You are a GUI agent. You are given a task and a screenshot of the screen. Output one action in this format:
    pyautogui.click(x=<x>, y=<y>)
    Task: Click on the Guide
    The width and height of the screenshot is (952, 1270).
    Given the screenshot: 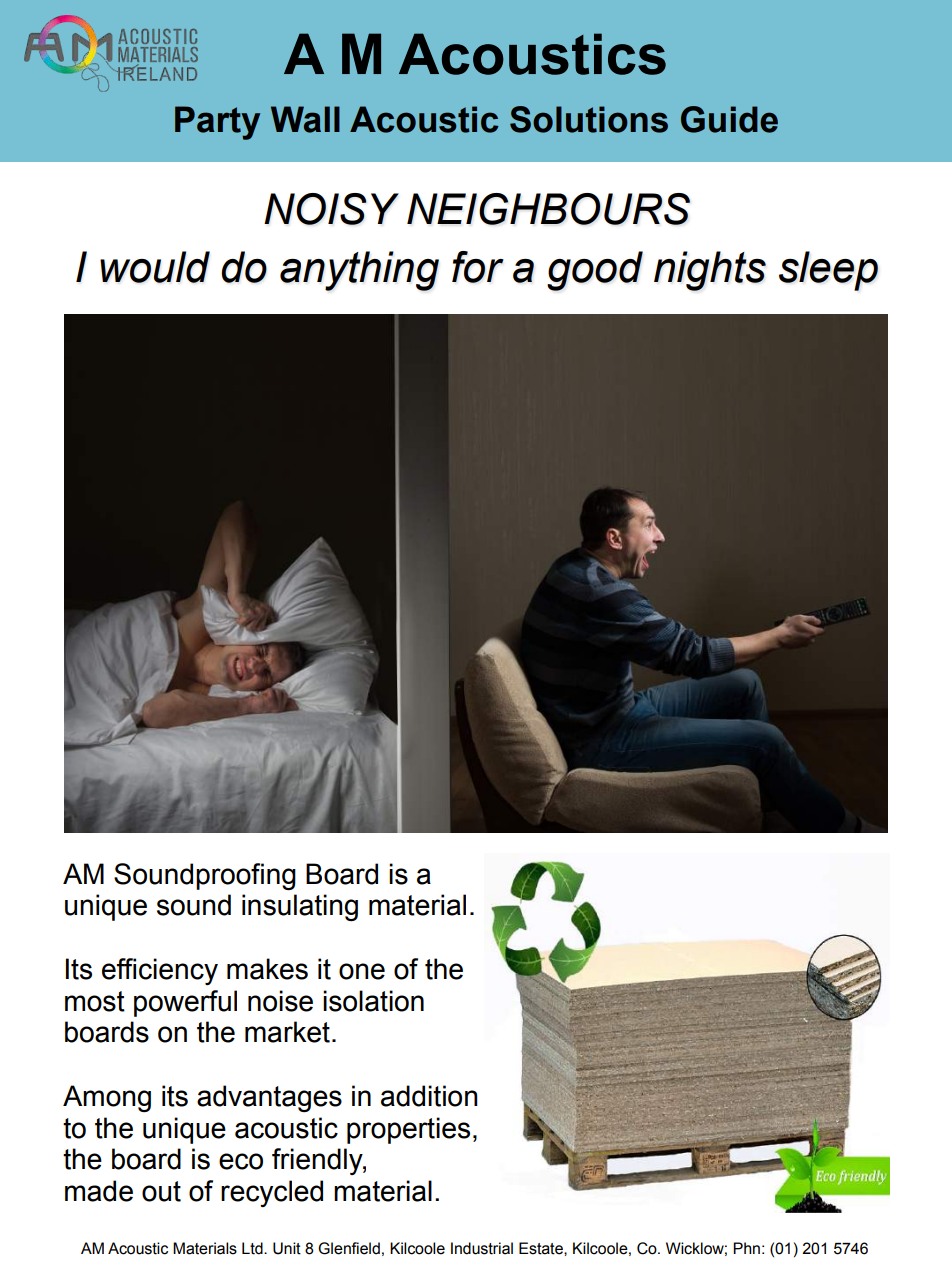 What is the action you would take?
    pyautogui.click(x=729, y=119)
